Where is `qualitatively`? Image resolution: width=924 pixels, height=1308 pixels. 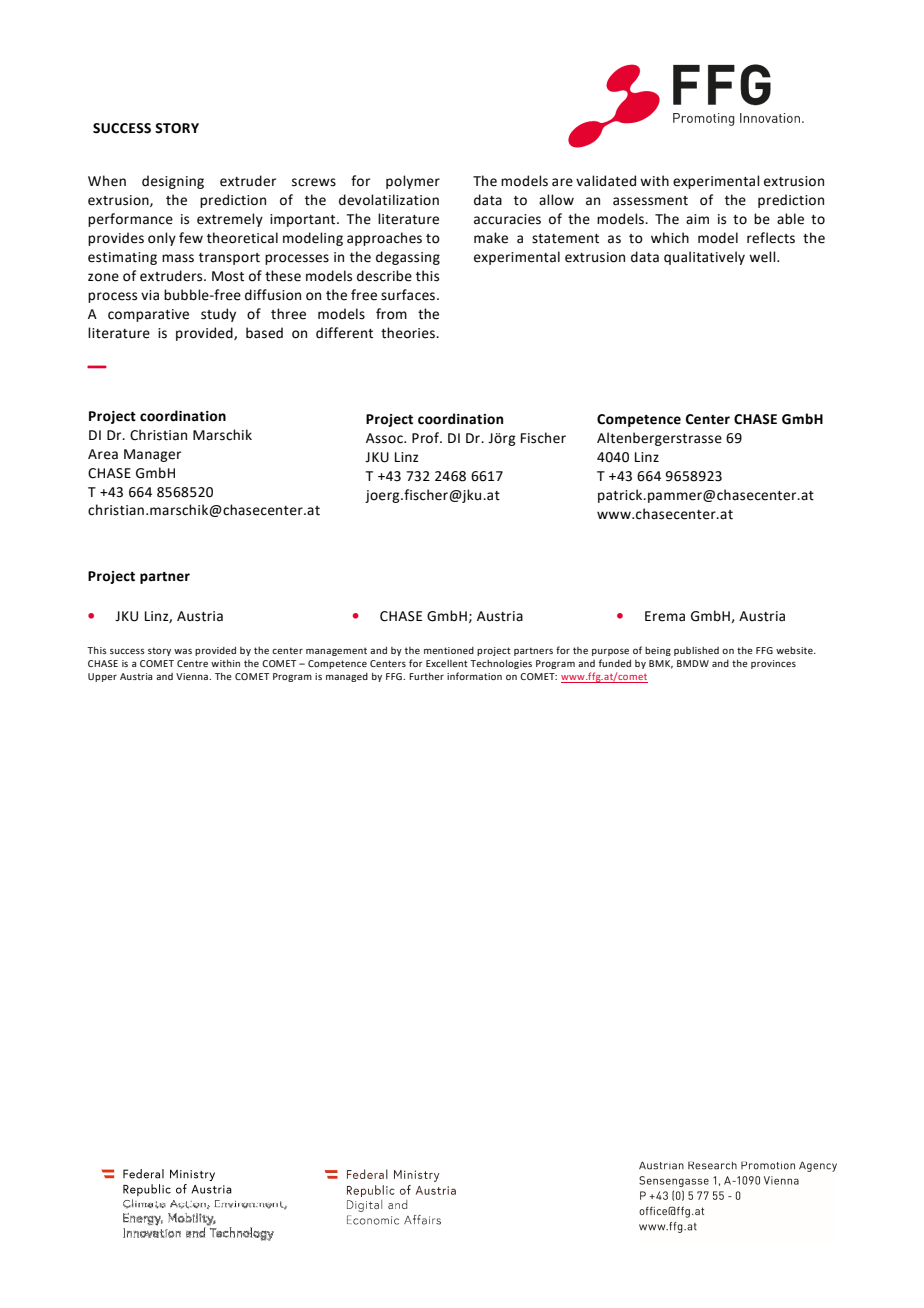
qualitatively is located at coordinates (704, 258).
